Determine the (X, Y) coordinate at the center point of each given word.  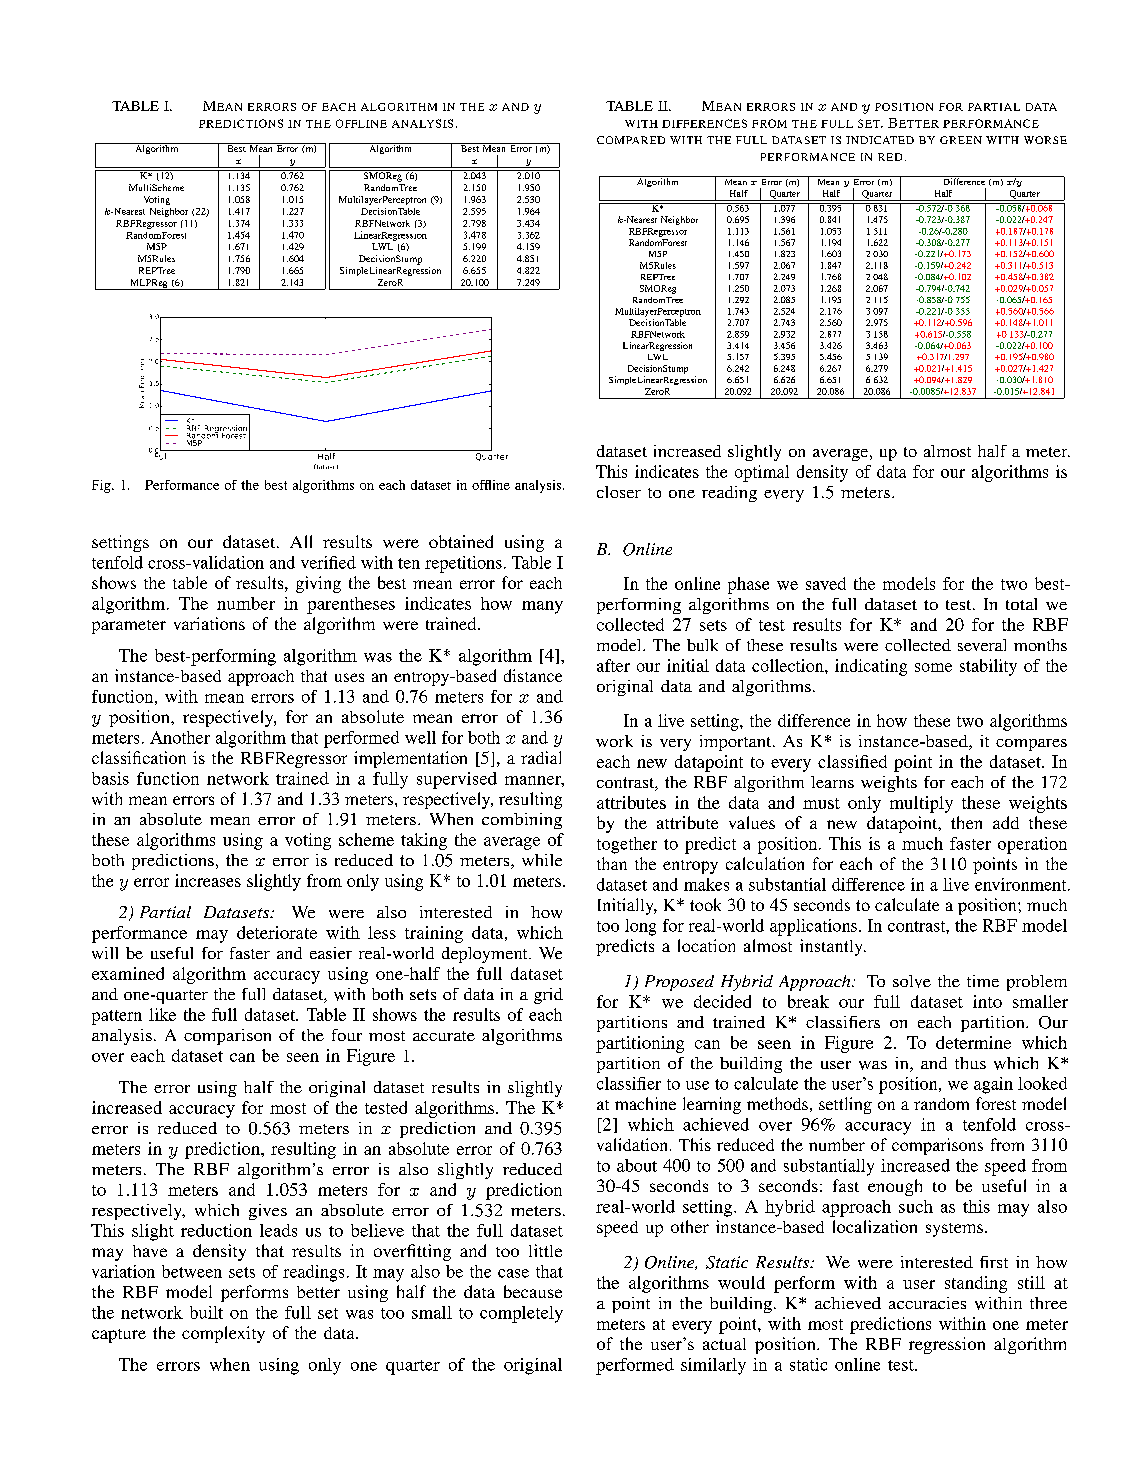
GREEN (961, 140)
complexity (223, 1334)
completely (521, 1314)
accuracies (927, 1303)
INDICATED (880, 140)
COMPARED (631, 140)
